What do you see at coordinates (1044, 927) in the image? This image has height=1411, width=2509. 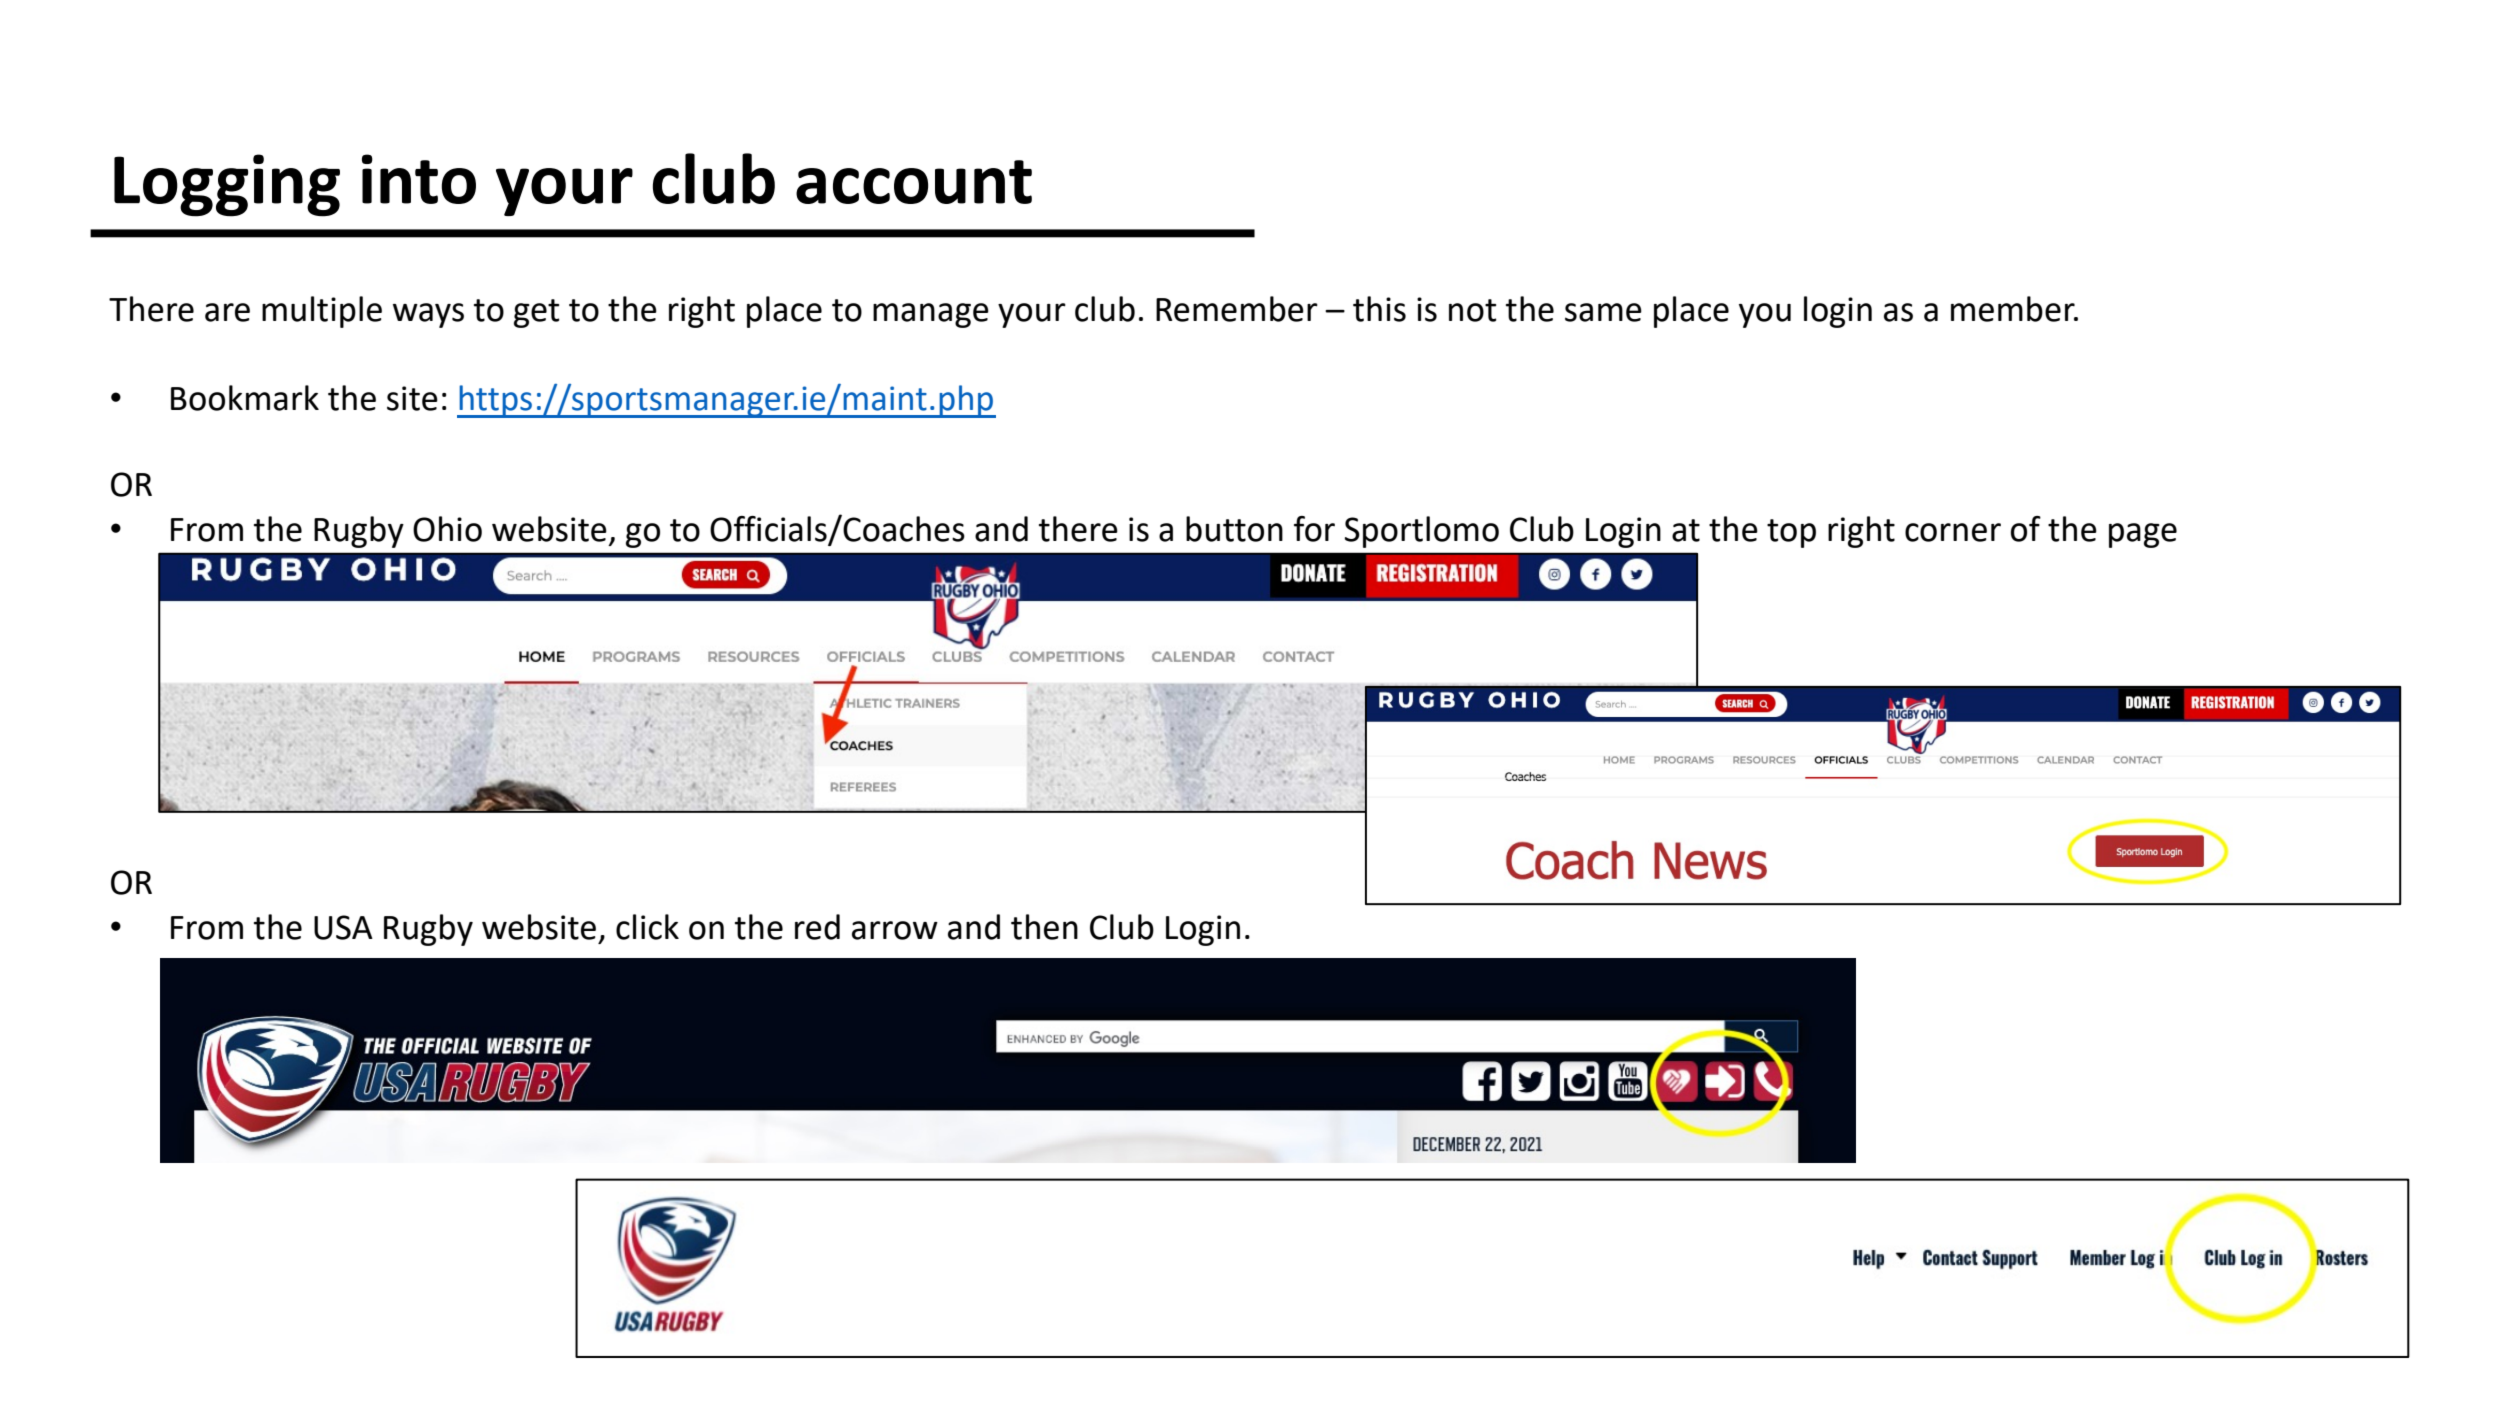 I see `then` at bounding box center [1044, 927].
